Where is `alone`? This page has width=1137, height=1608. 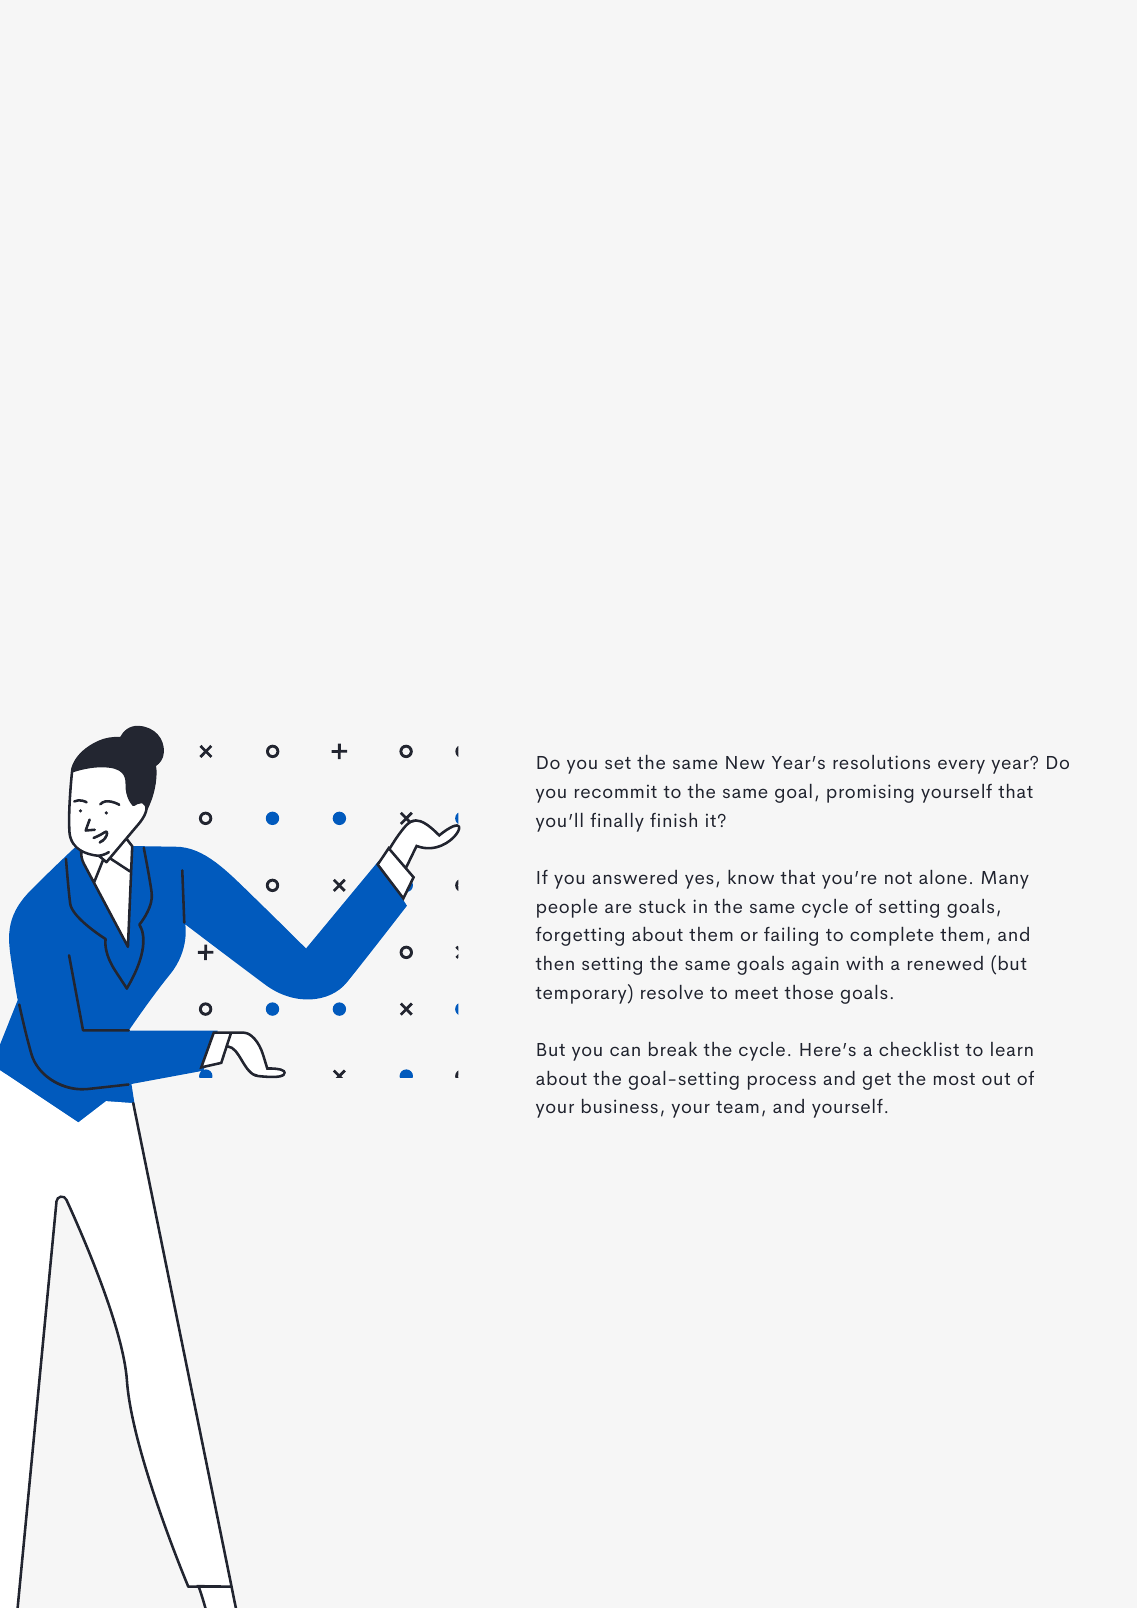 alone is located at coordinates (943, 877).
